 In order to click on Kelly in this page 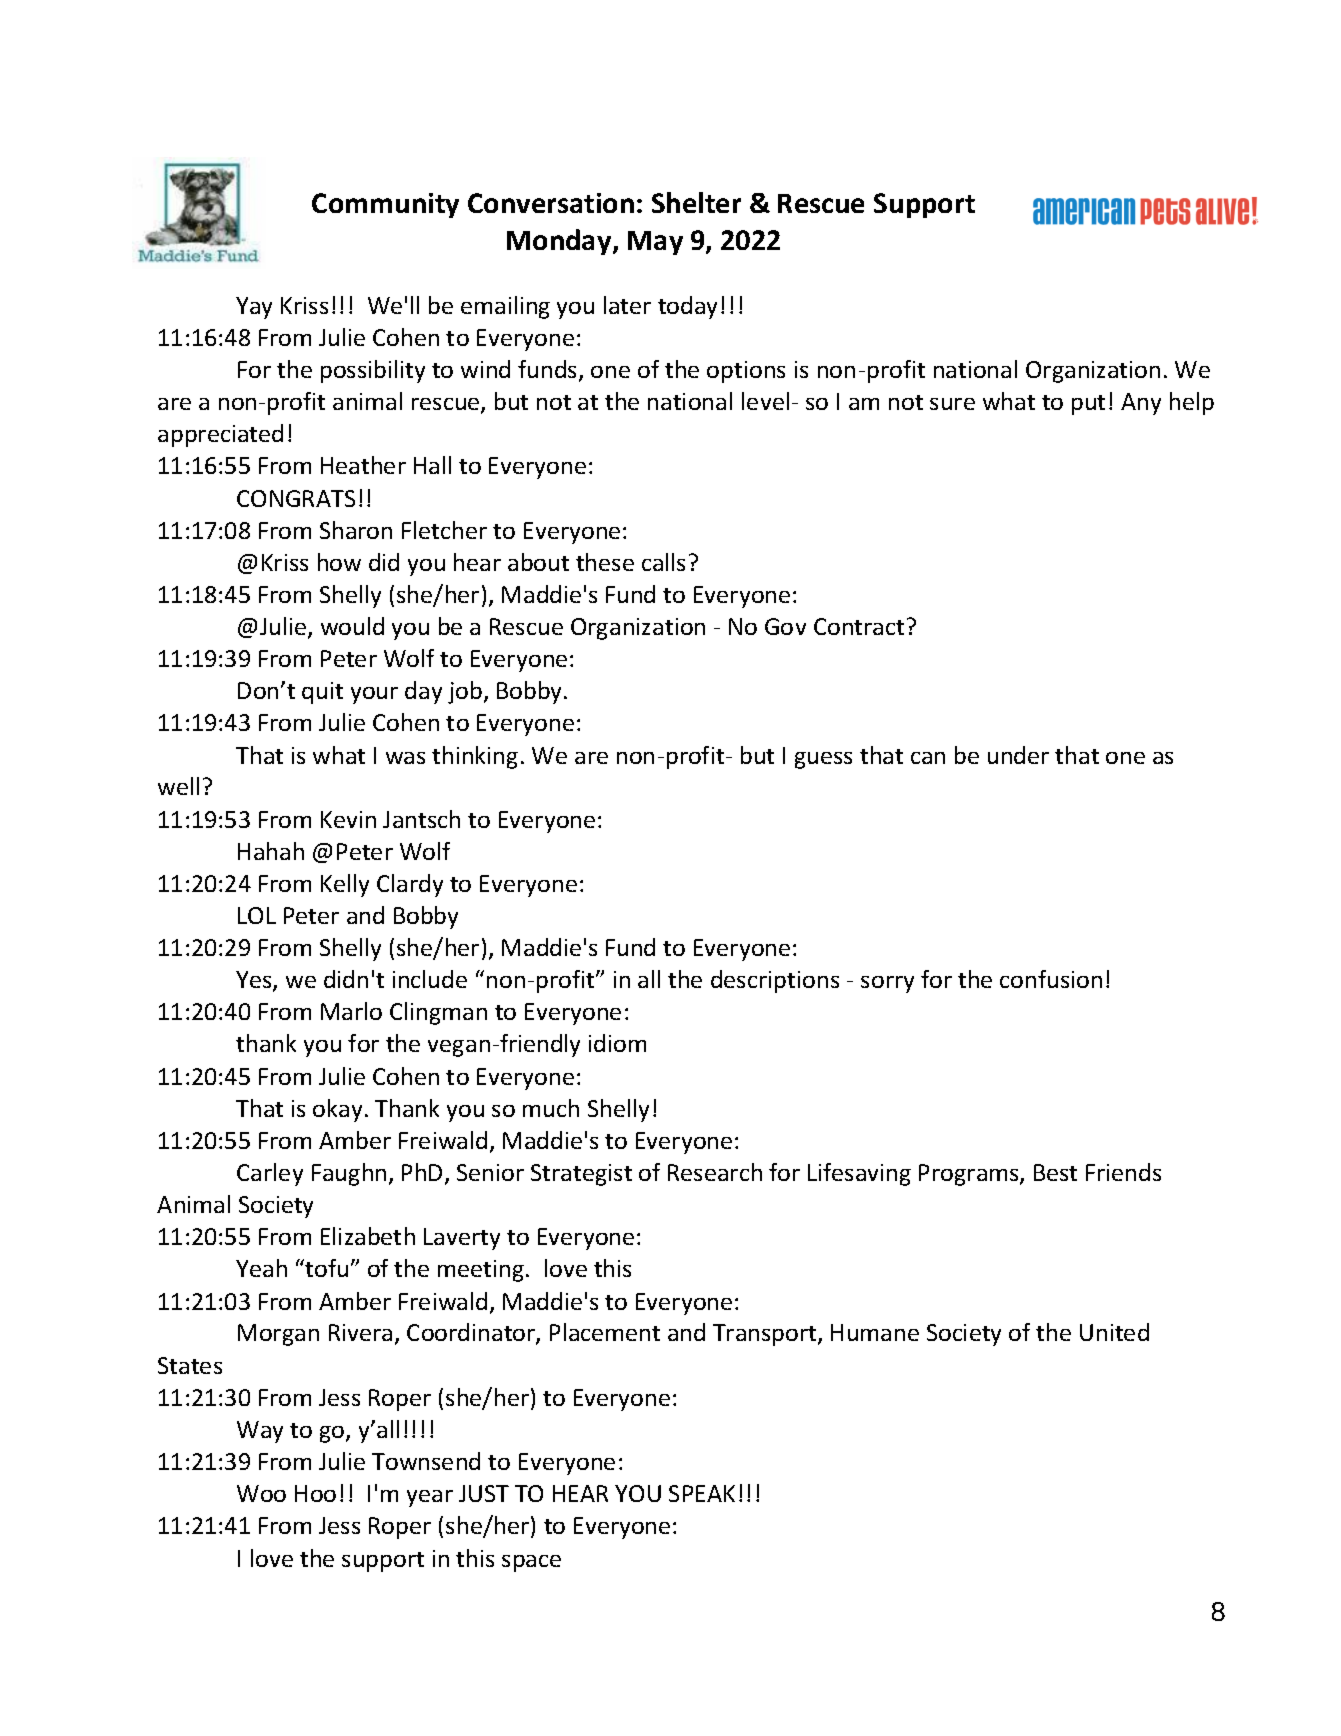, I will do `click(345, 885)`.
